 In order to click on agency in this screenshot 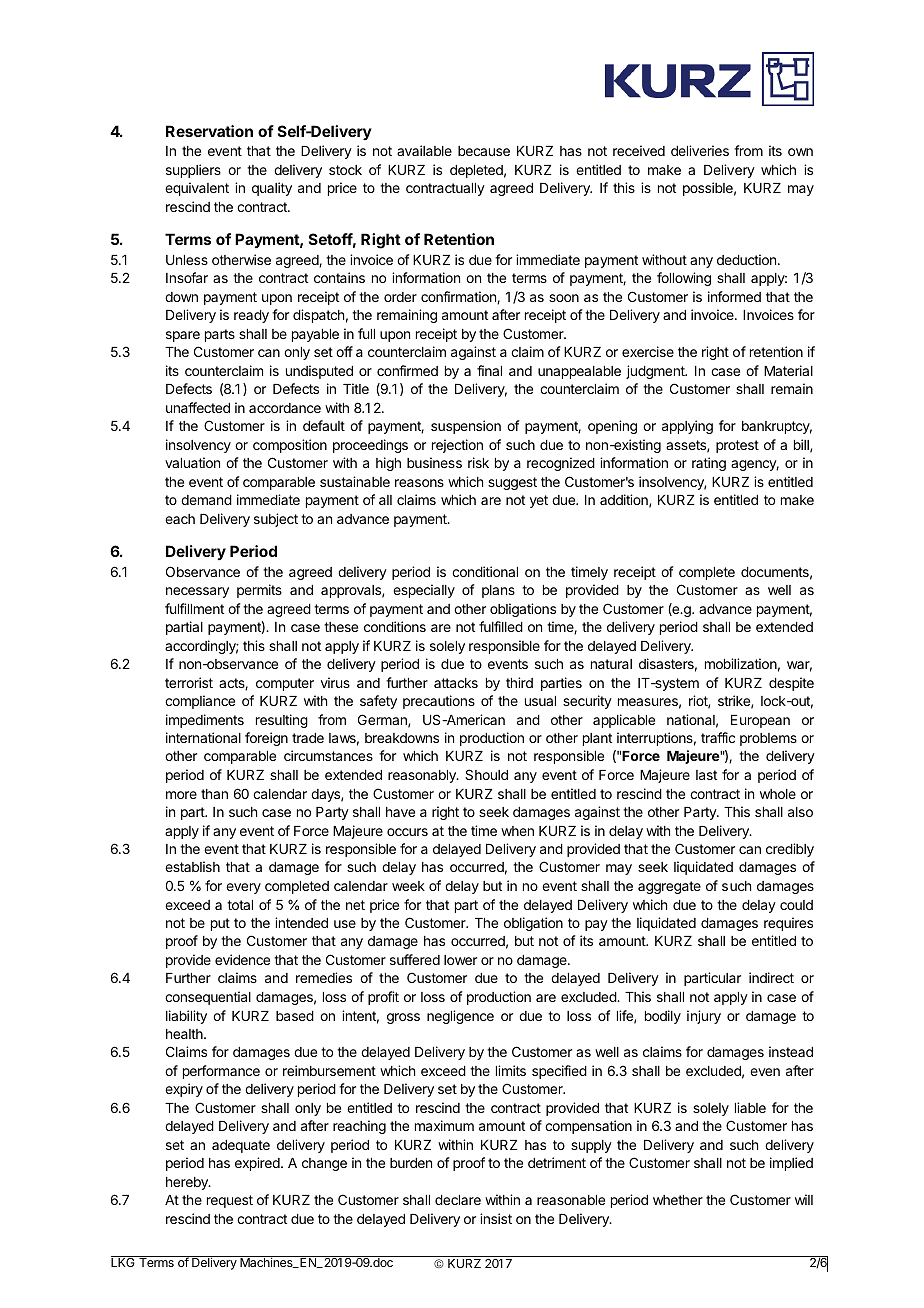, I will do `click(755, 465)`.
